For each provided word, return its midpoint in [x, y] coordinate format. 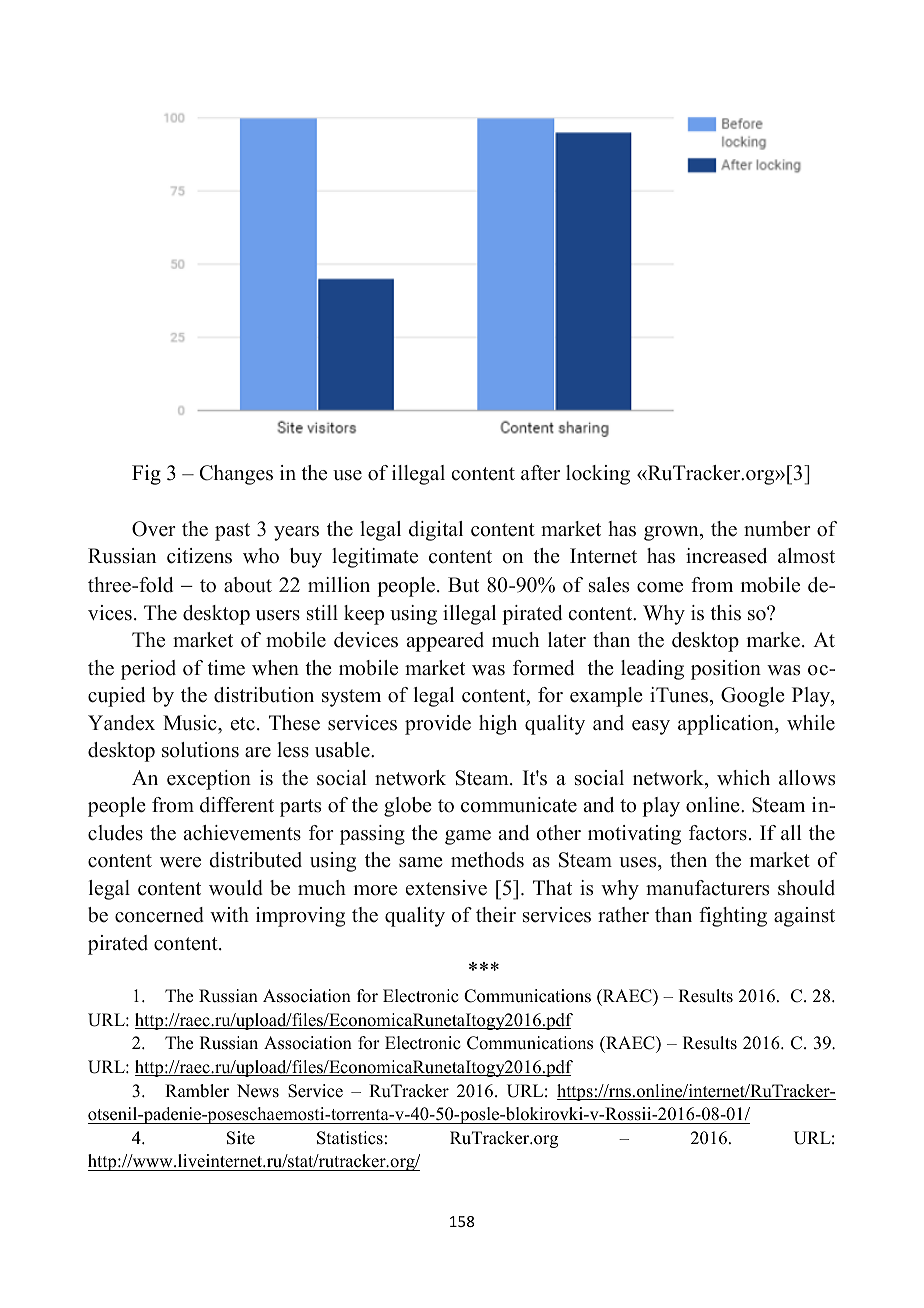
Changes [236, 475]
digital [436, 531]
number [777, 529]
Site [241, 1138]
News [258, 1091]
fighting [733, 917]
